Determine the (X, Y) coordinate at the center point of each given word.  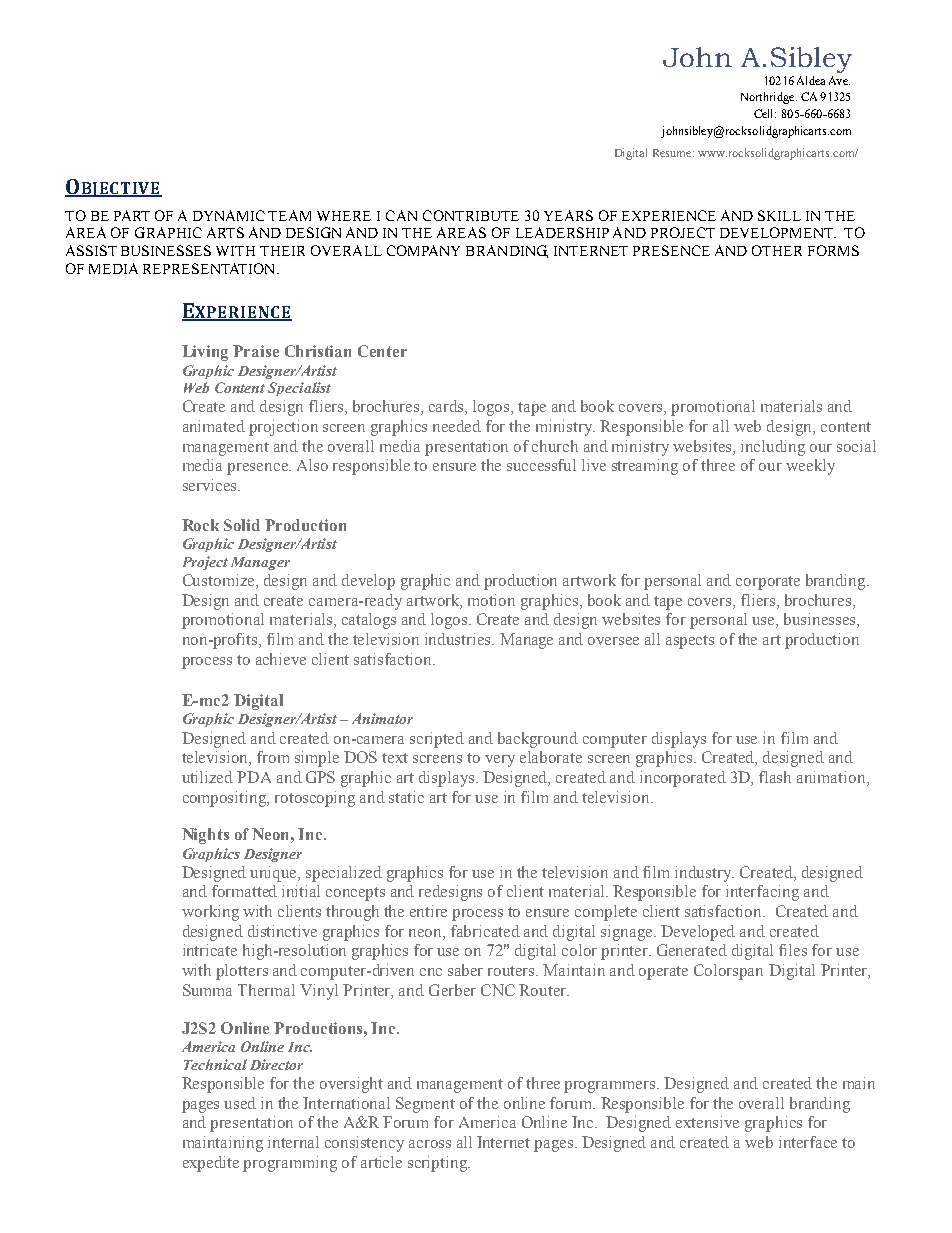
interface (808, 1142)
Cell (765, 113)
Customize (220, 581)
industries (459, 639)
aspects (690, 642)
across (430, 1144)
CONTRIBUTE (471, 215)
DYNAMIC (229, 215)
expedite (211, 1164)
